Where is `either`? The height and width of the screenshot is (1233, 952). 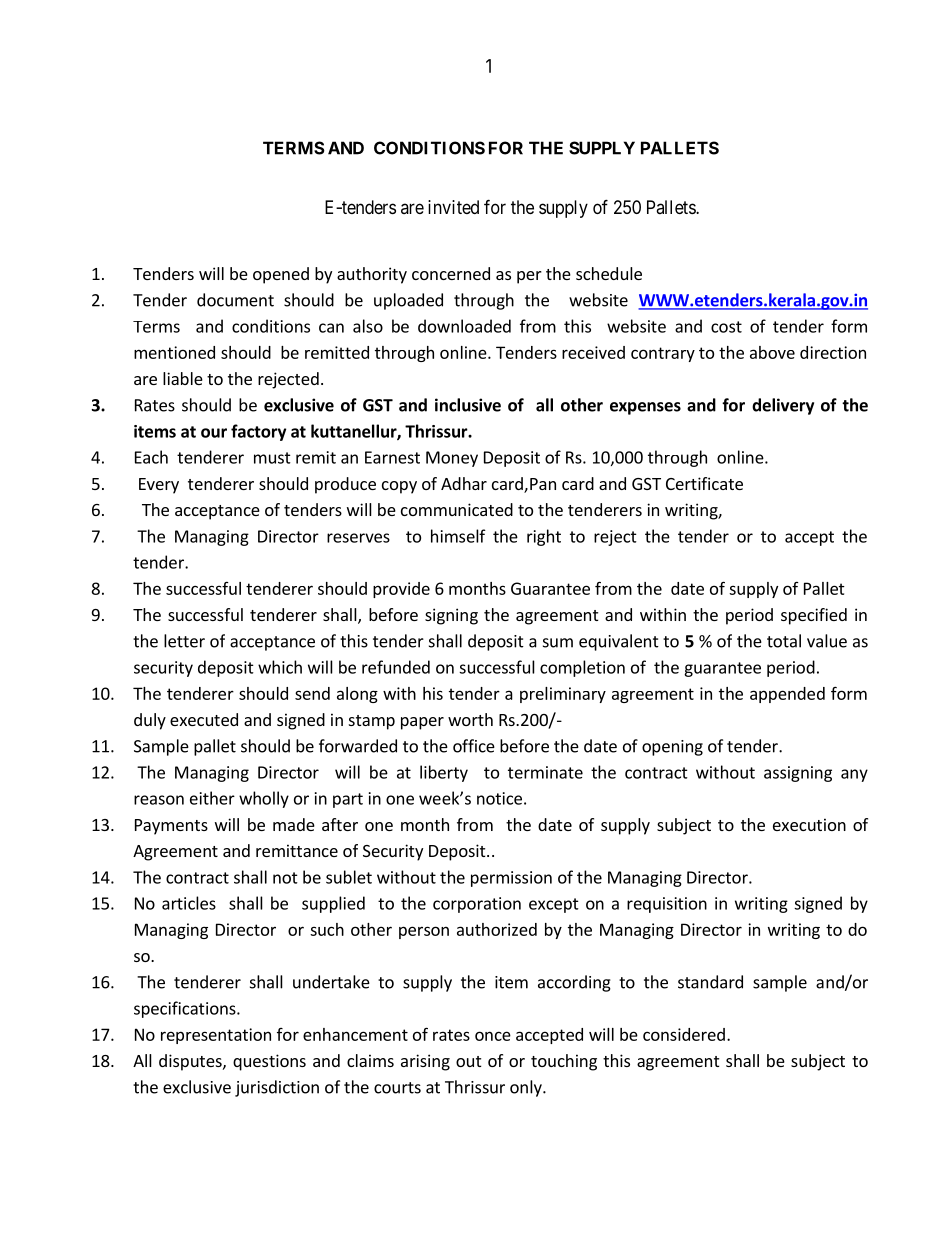
either is located at coordinates (212, 798).
